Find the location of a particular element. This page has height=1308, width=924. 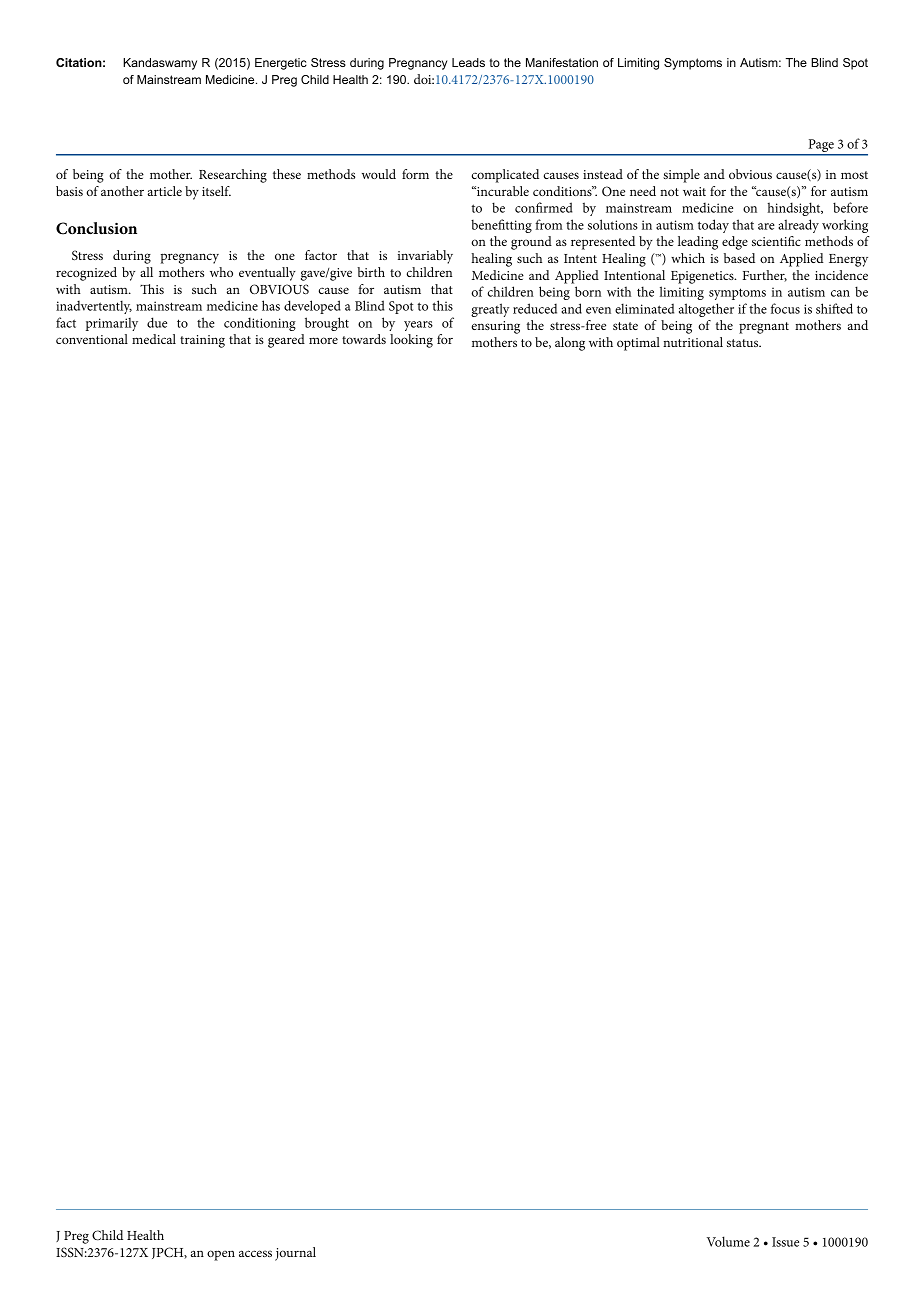

Volume is located at coordinates (728, 1241).
